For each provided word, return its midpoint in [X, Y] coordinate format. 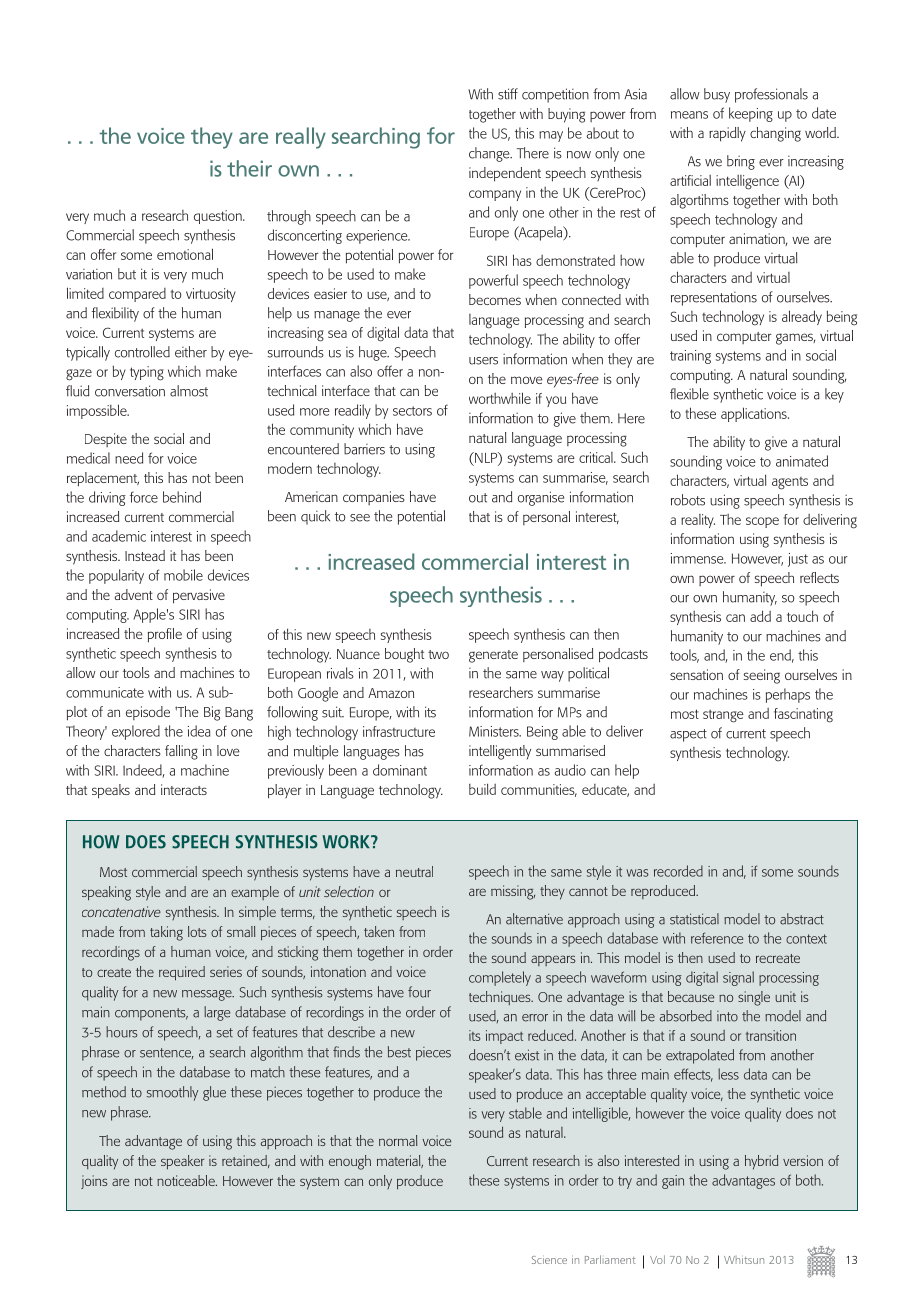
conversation [130, 391]
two [438, 654]
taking [166, 933]
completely [500, 978]
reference [717, 938]
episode [148, 713]
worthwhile [500, 398]
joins [94, 1182]
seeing [762, 676]
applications [755, 414]
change [490, 154]
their [249, 168]
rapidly [727, 134]
